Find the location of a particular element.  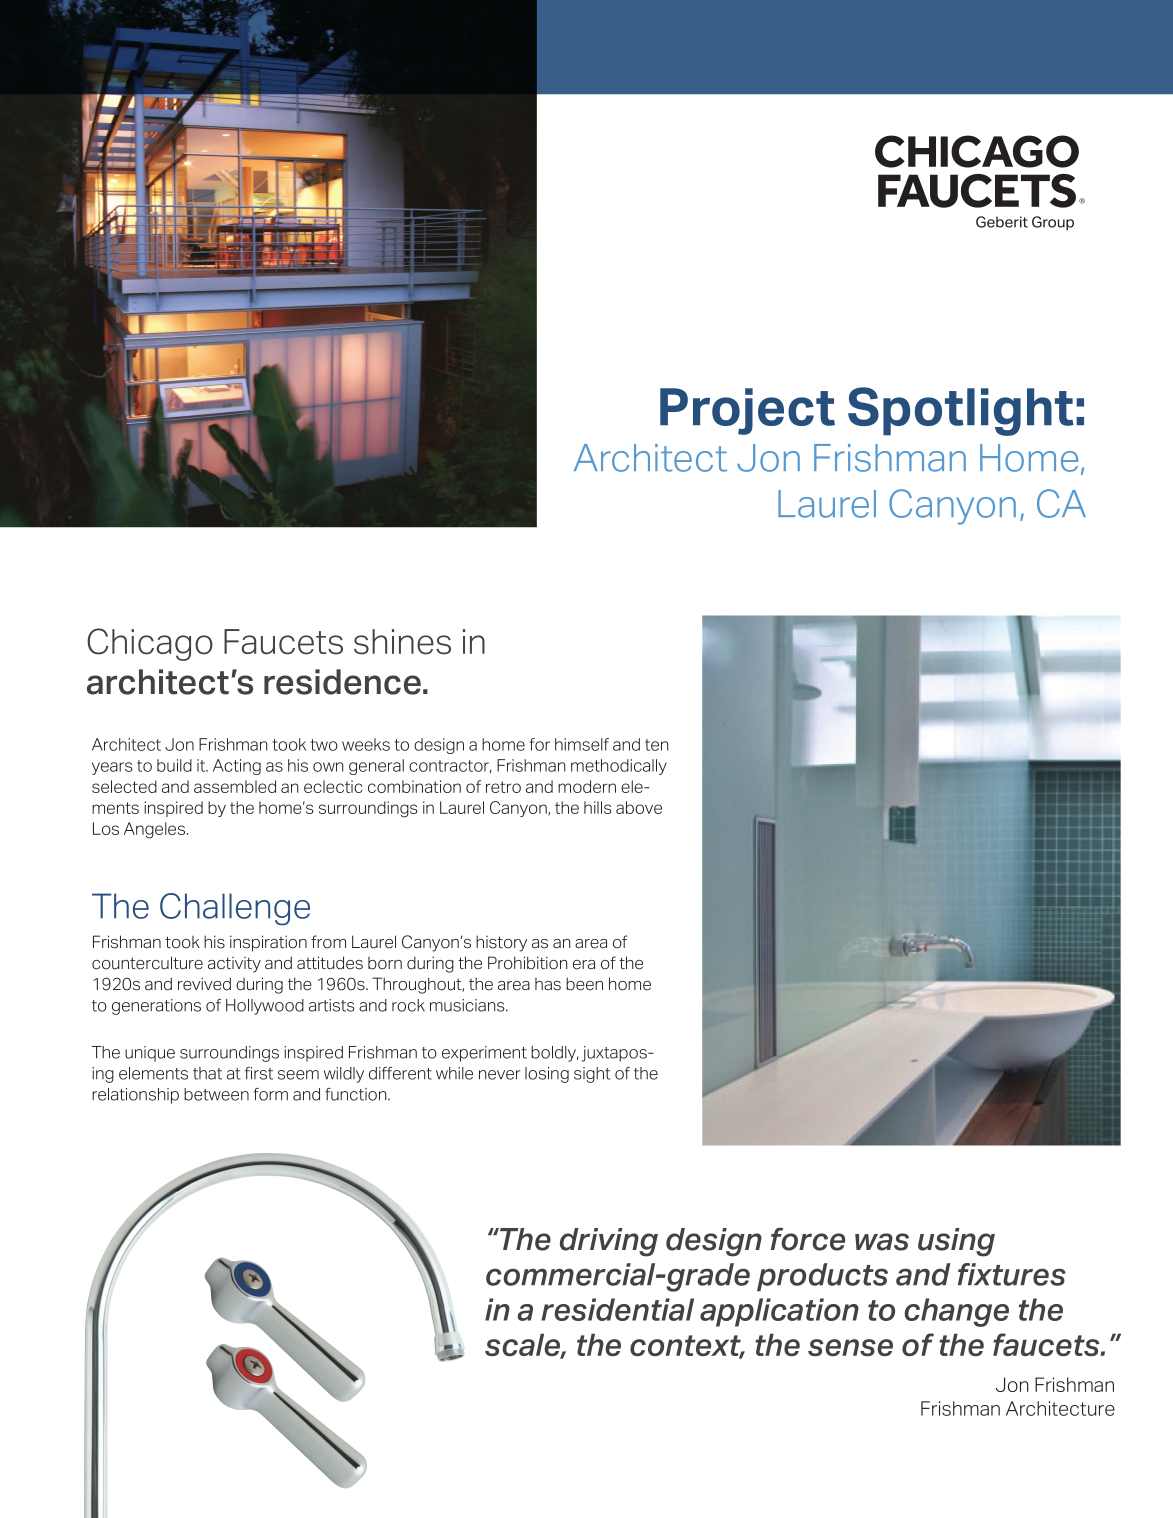

history is located at coordinates (501, 943).
